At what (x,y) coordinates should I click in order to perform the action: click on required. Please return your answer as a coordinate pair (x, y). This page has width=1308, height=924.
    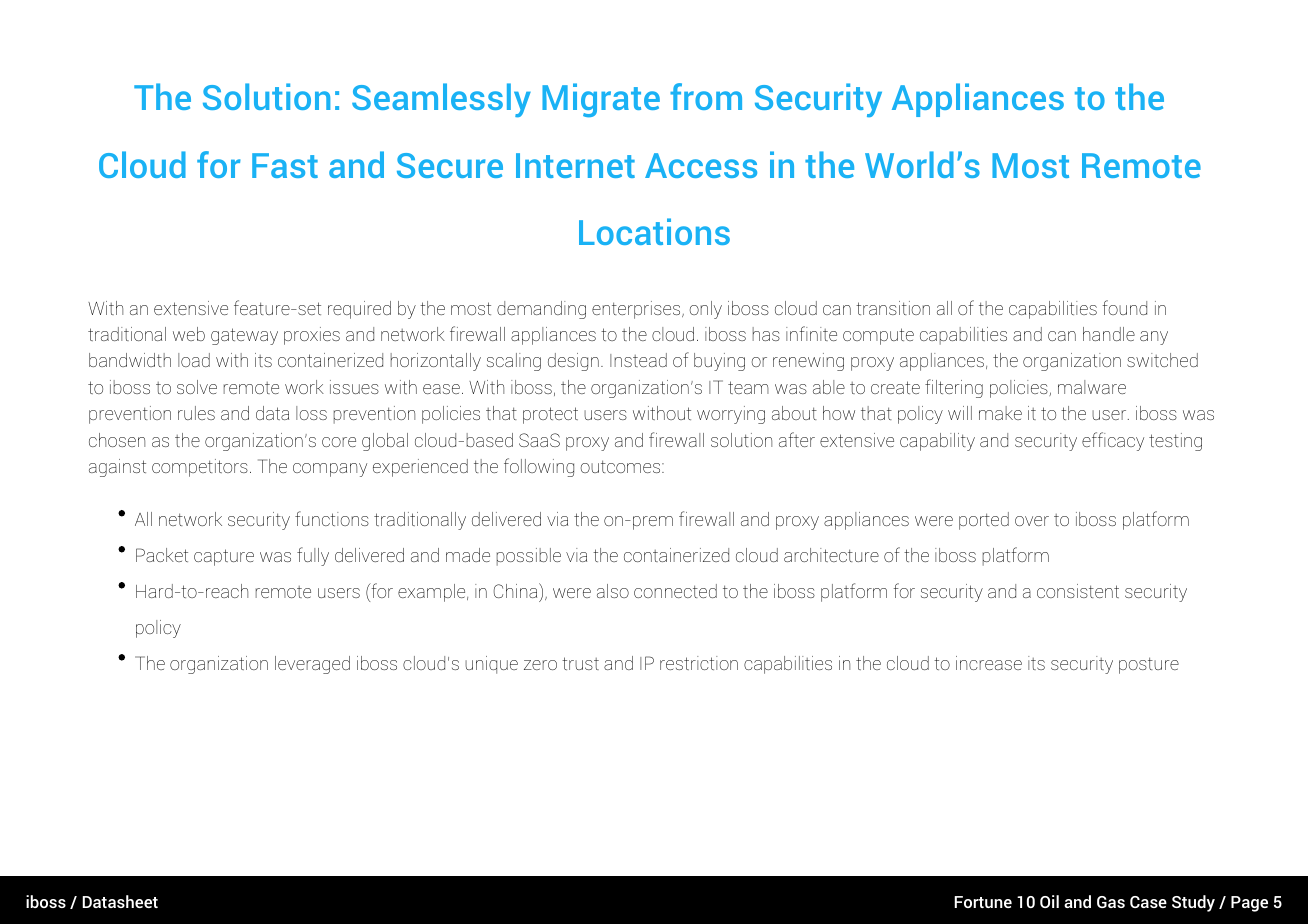
    Looking at the image, I should click on (359, 310).
